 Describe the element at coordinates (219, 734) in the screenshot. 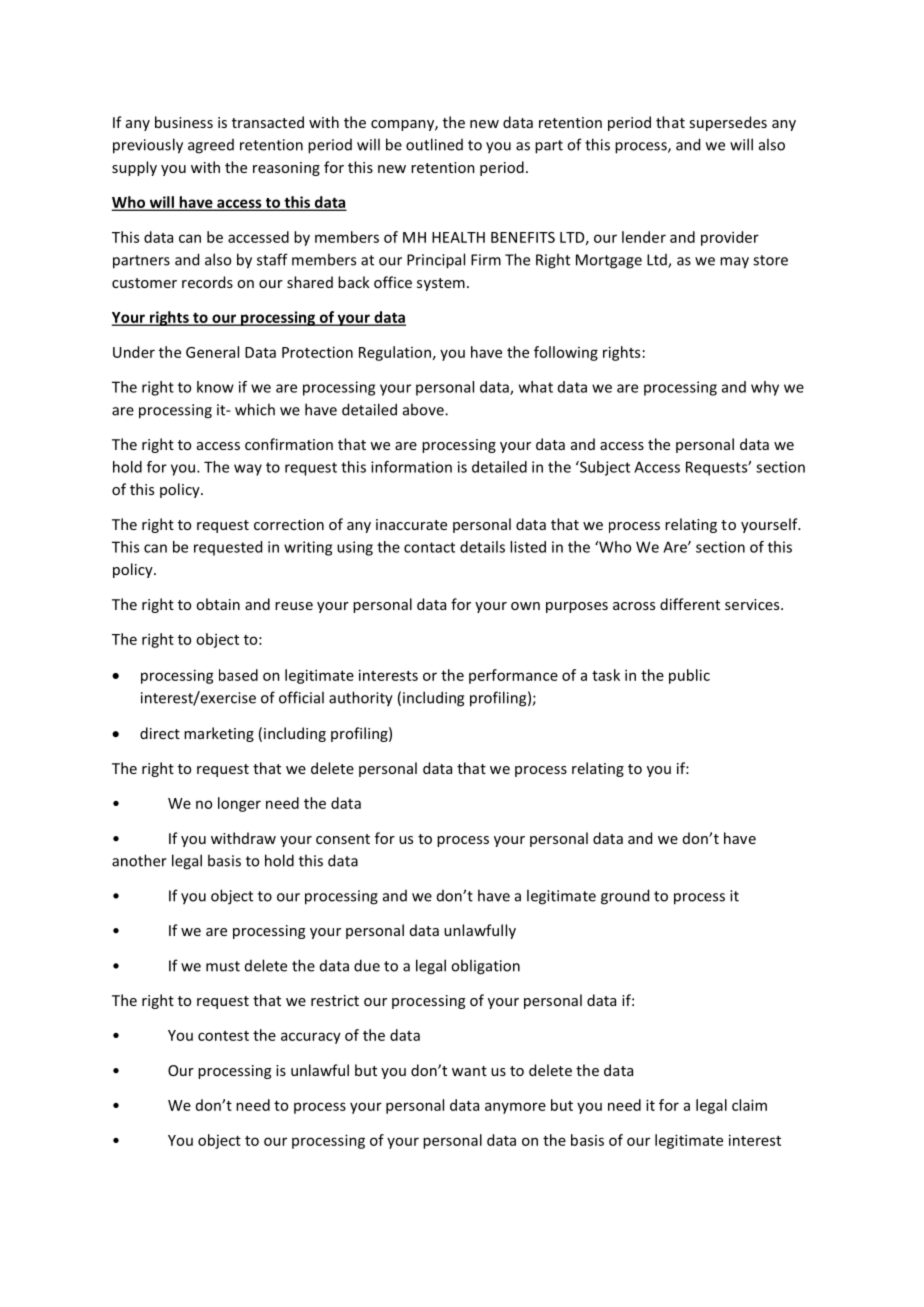

I see `marketing` at that location.
